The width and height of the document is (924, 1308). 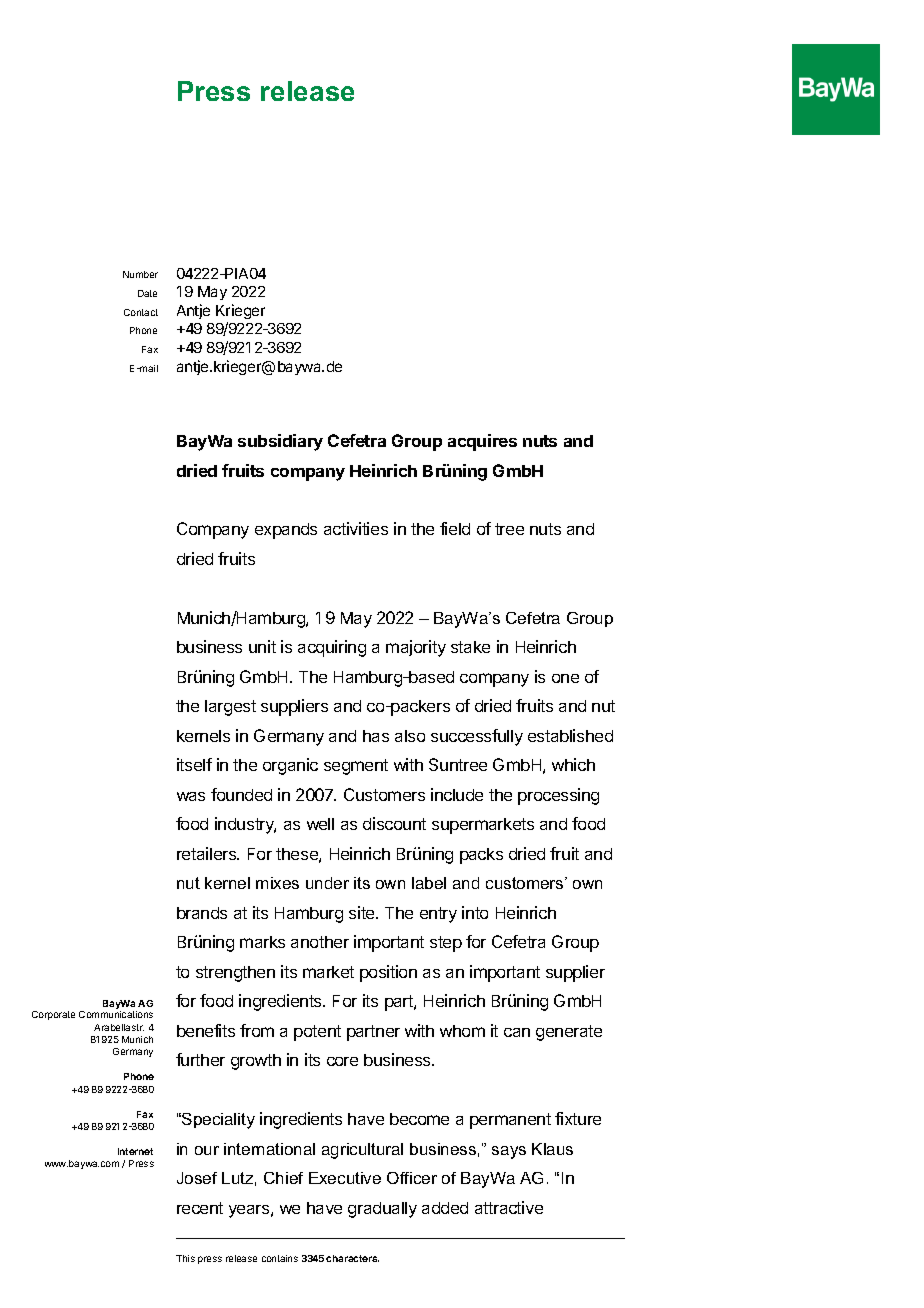 I want to click on acquires, so click(x=482, y=442).
